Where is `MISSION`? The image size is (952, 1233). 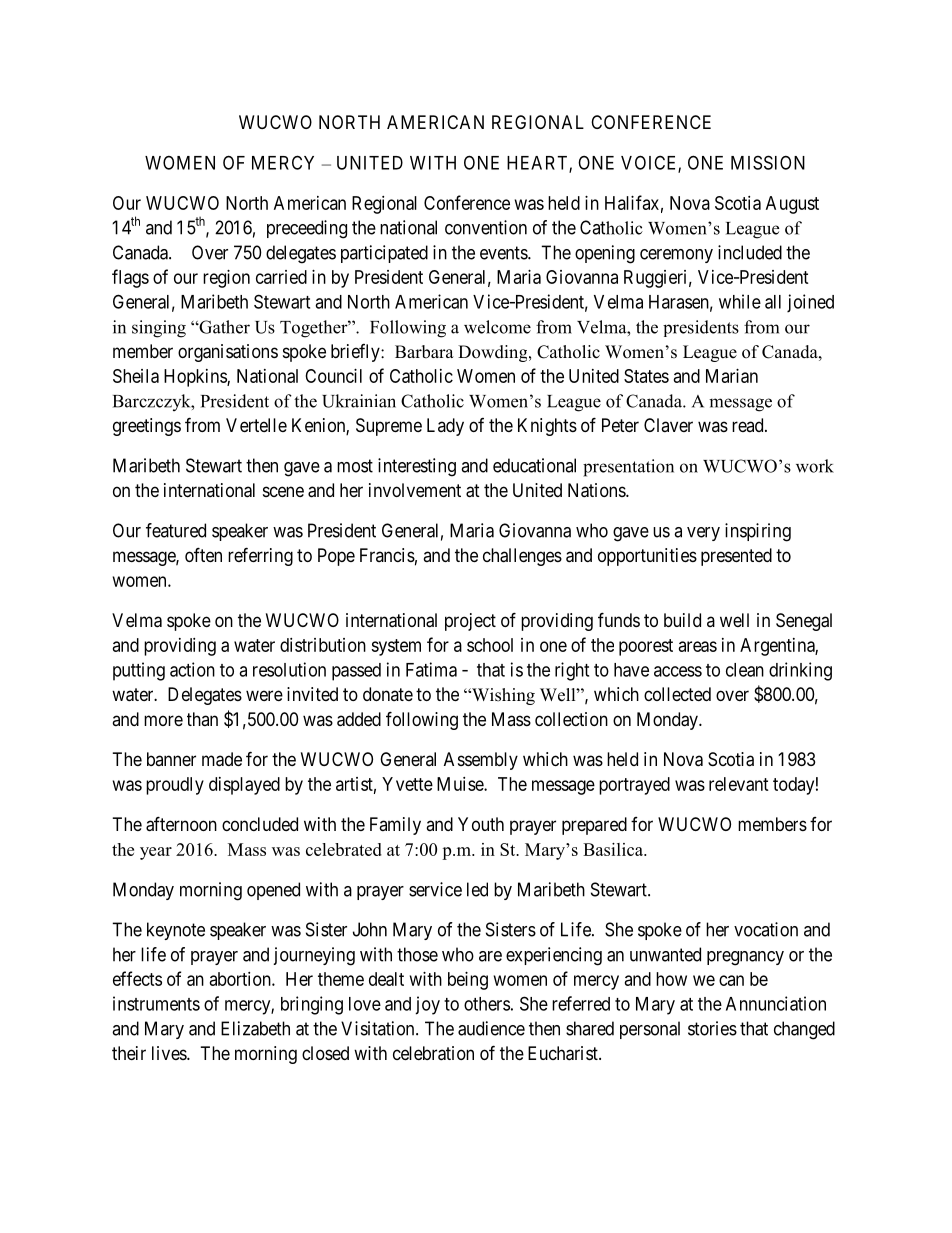 MISSION is located at coordinates (768, 162).
